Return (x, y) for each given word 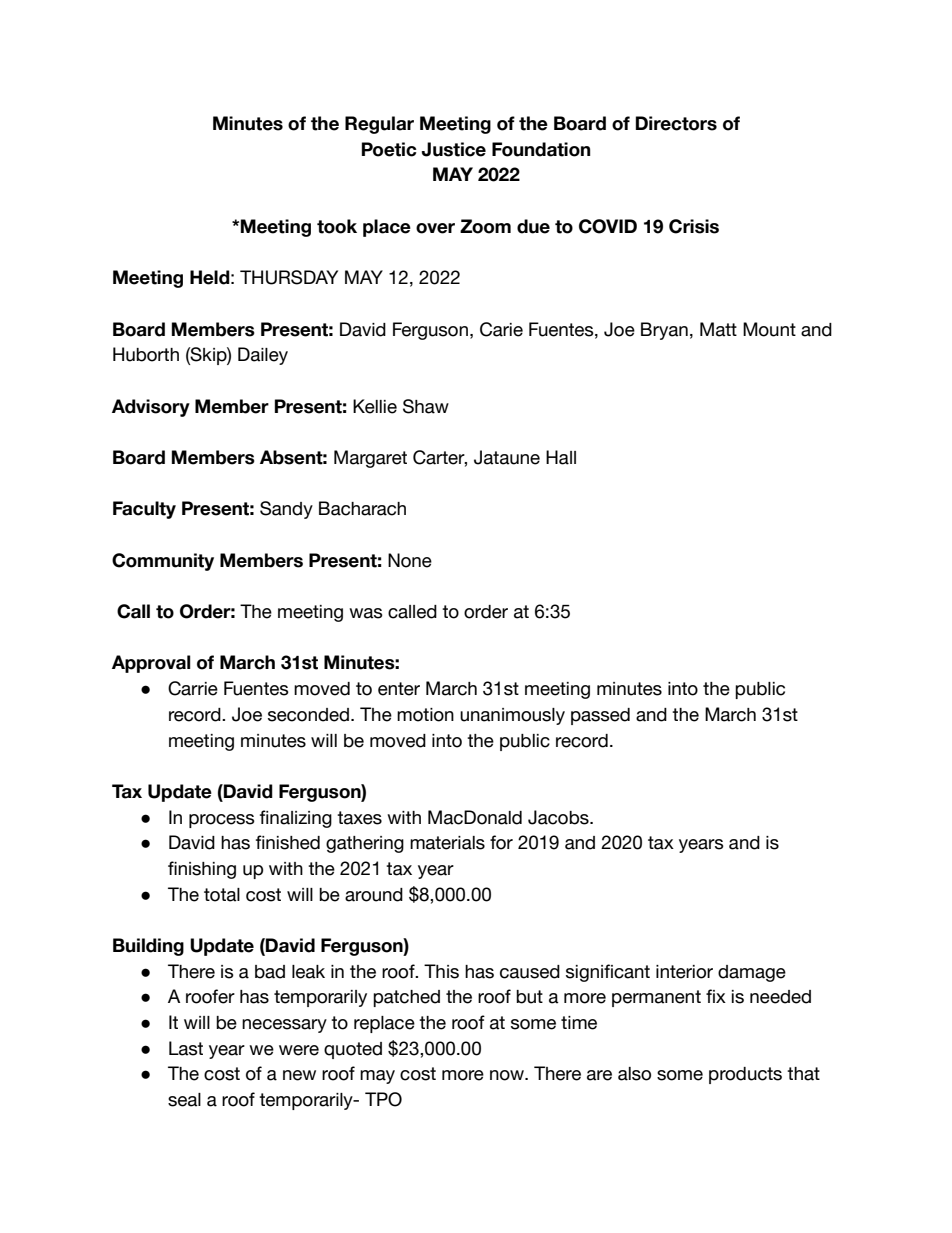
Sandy (286, 510)
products (745, 1075)
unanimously (512, 716)
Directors (676, 123)
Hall (561, 457)
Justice (454, 149)
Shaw (426, 406)
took (337, 226)
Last (186, 1048)
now (508, 1075)
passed (600, 716)
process (222, 821)
